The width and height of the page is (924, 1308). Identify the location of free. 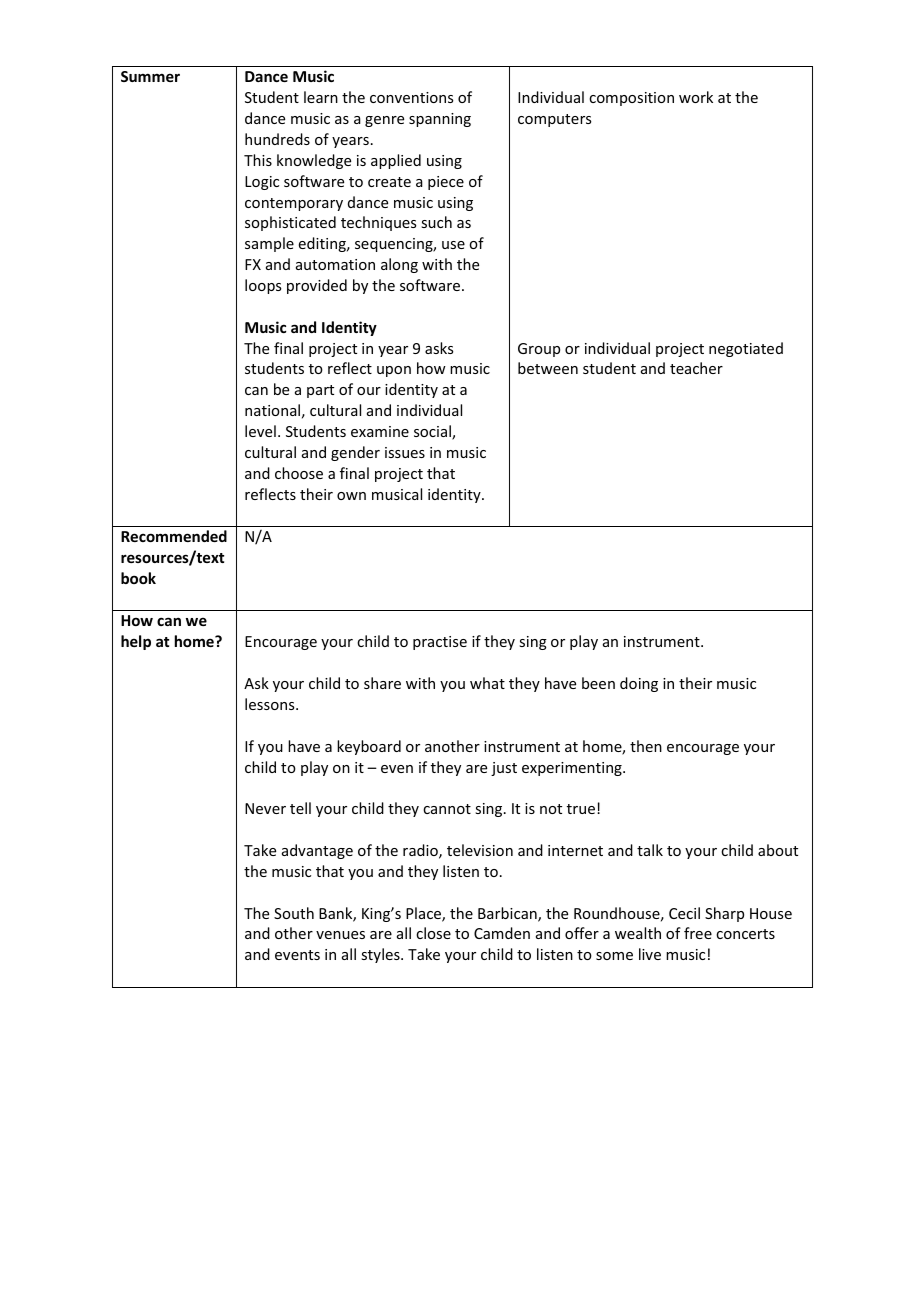
(698, 933).
